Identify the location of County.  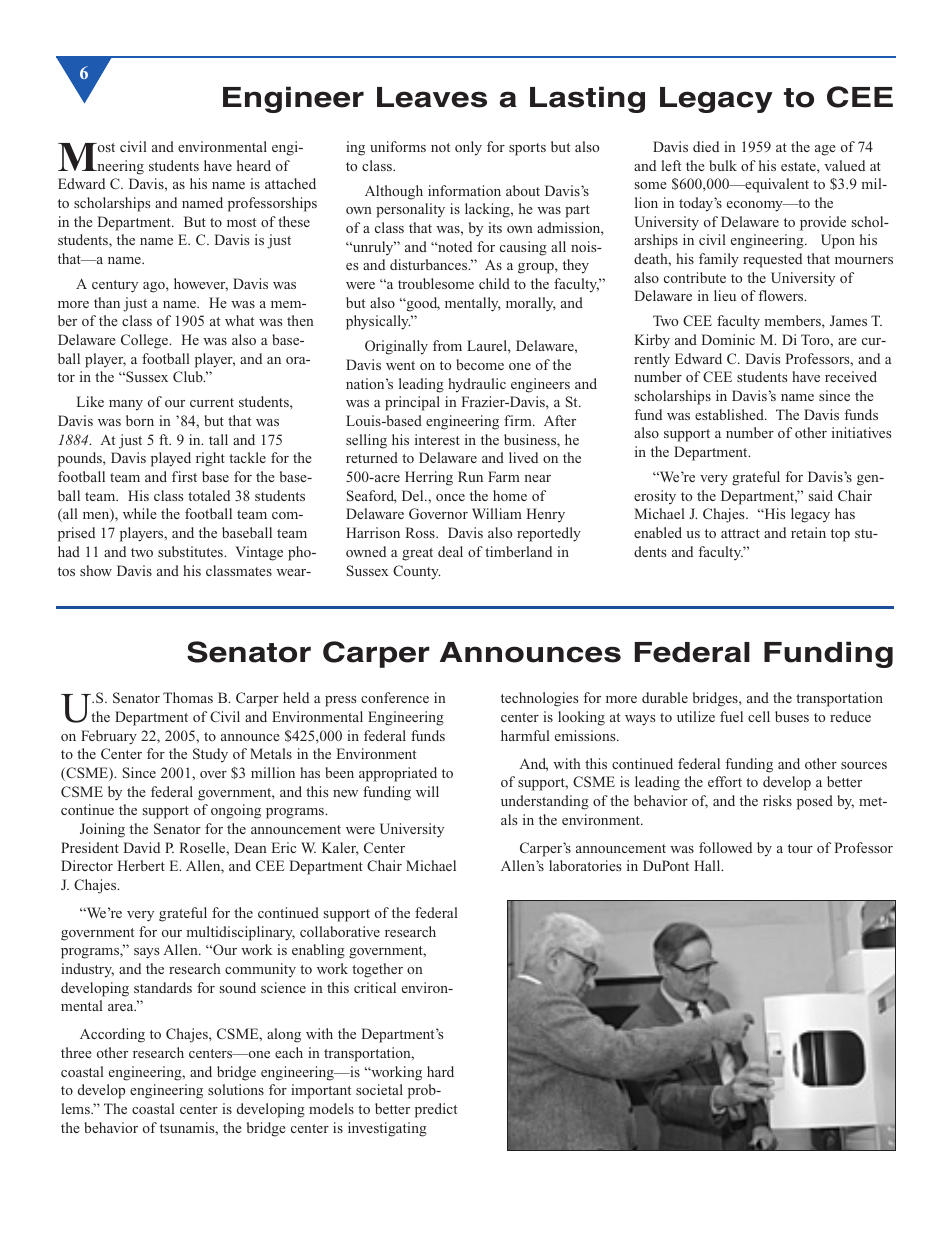
(416, 572).
